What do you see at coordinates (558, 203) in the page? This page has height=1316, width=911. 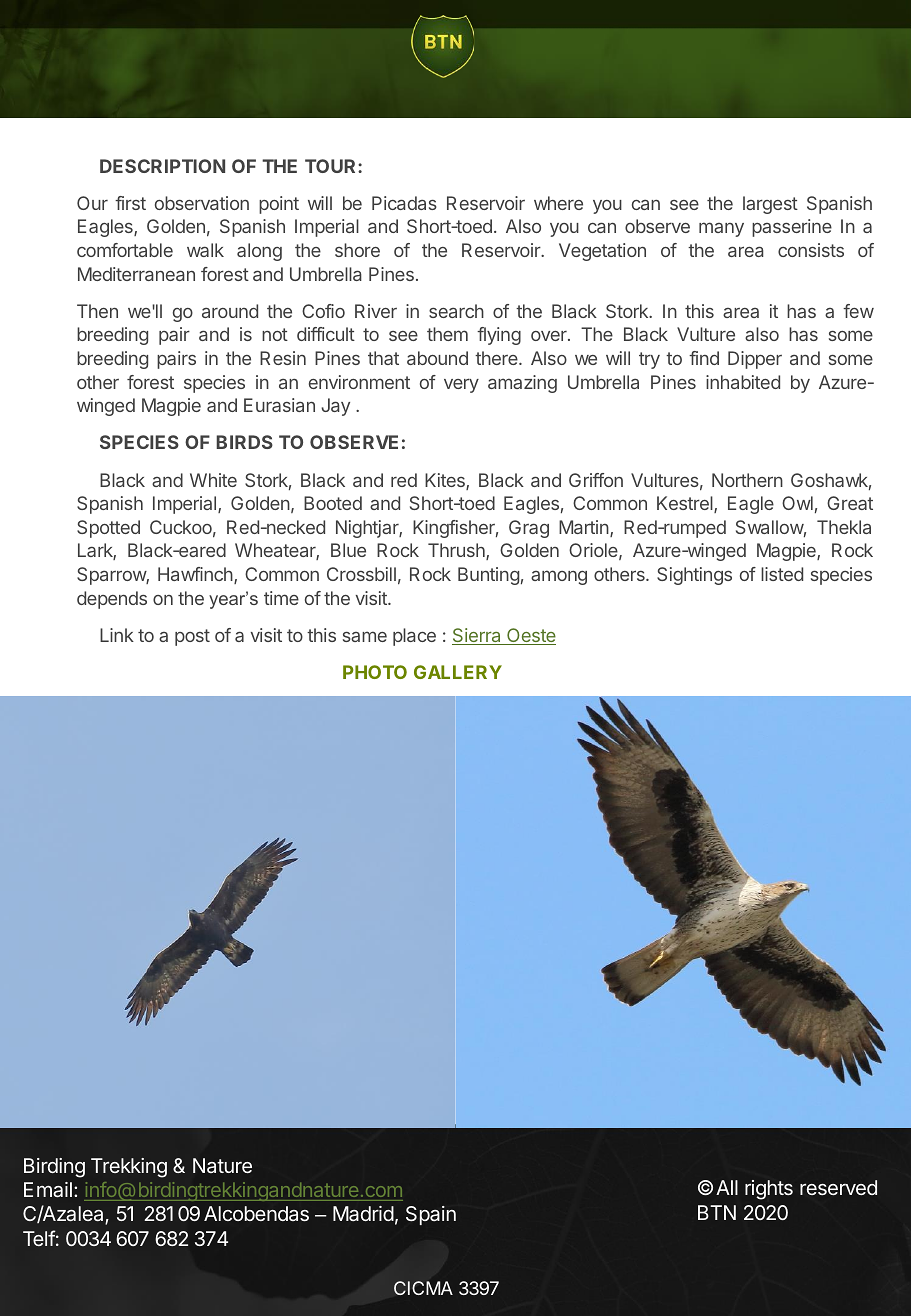 I see `where` at bounding box center [558, 203].
